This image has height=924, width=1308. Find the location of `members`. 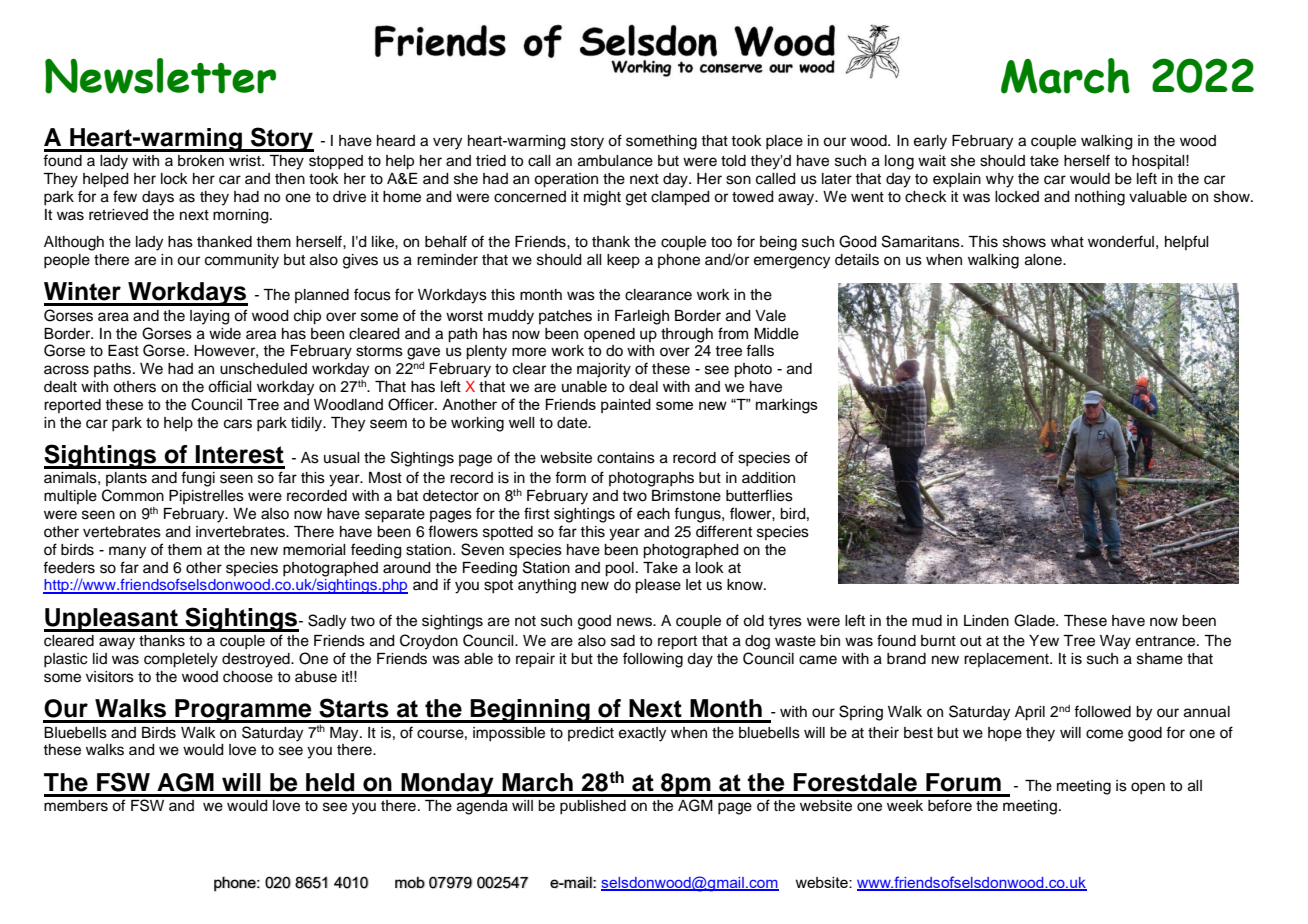

members is located at coordinates (76, 806).
